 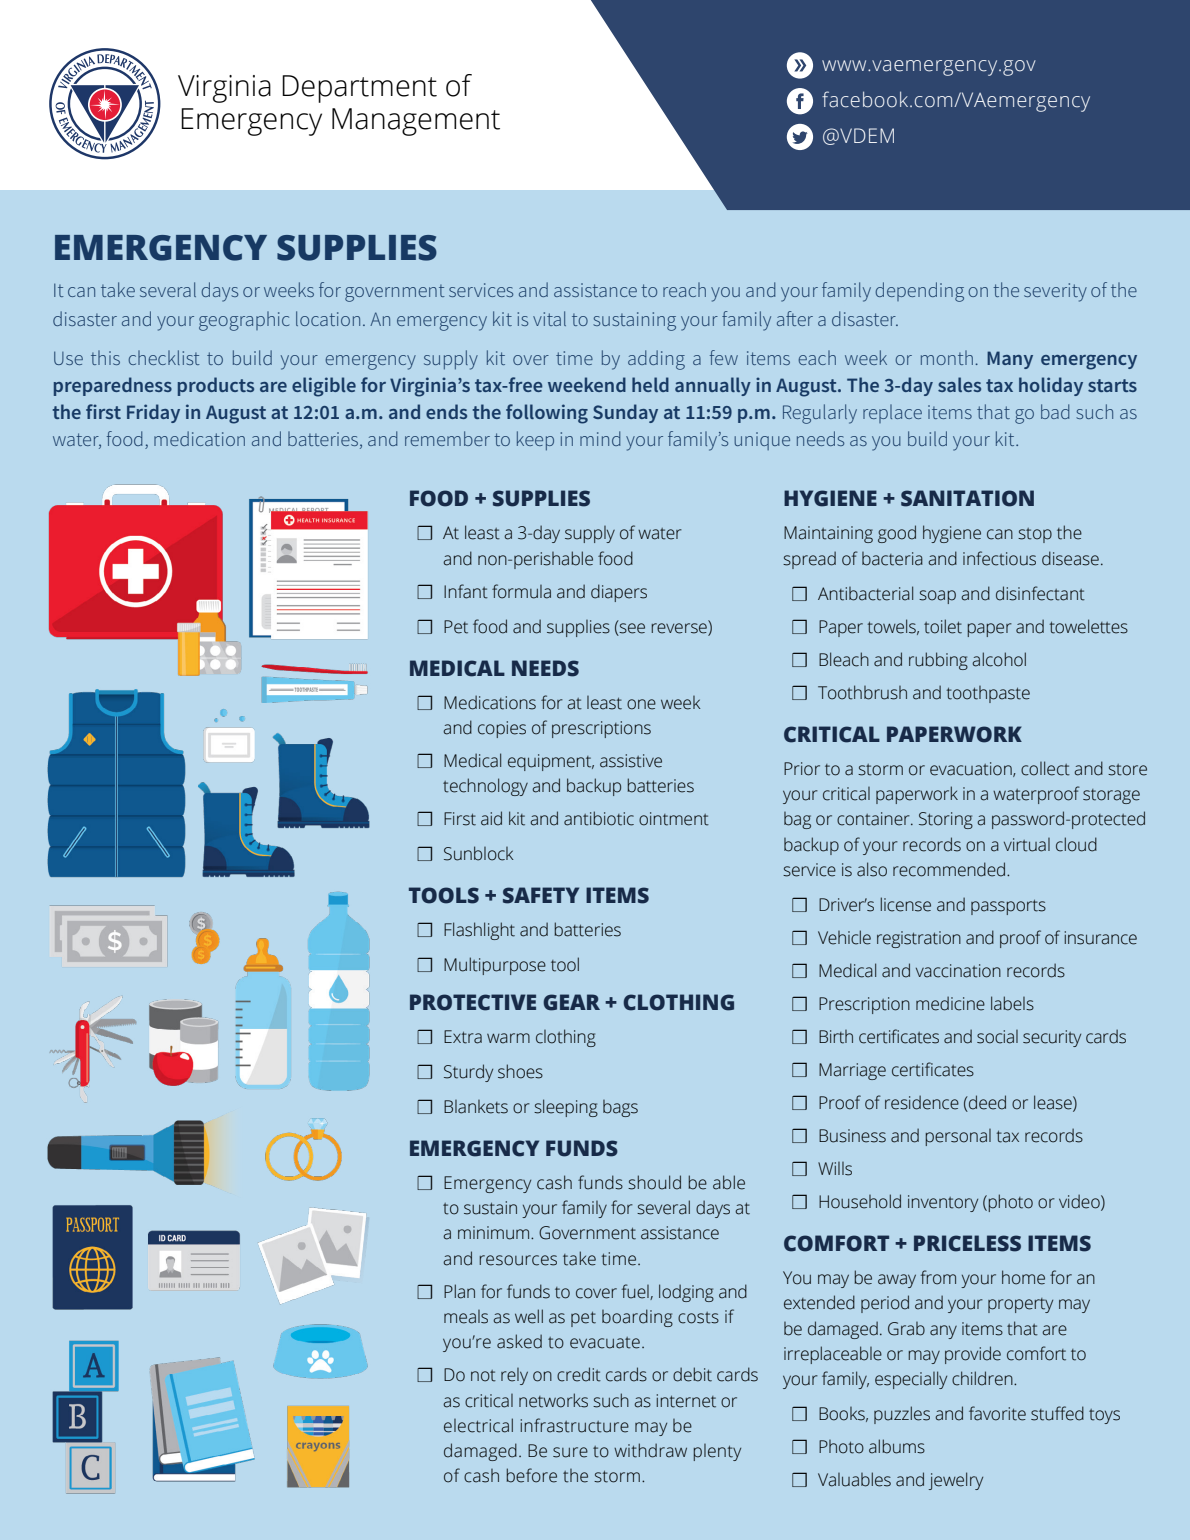 I want to click on SANITATION, so click(x=967, y=498).
